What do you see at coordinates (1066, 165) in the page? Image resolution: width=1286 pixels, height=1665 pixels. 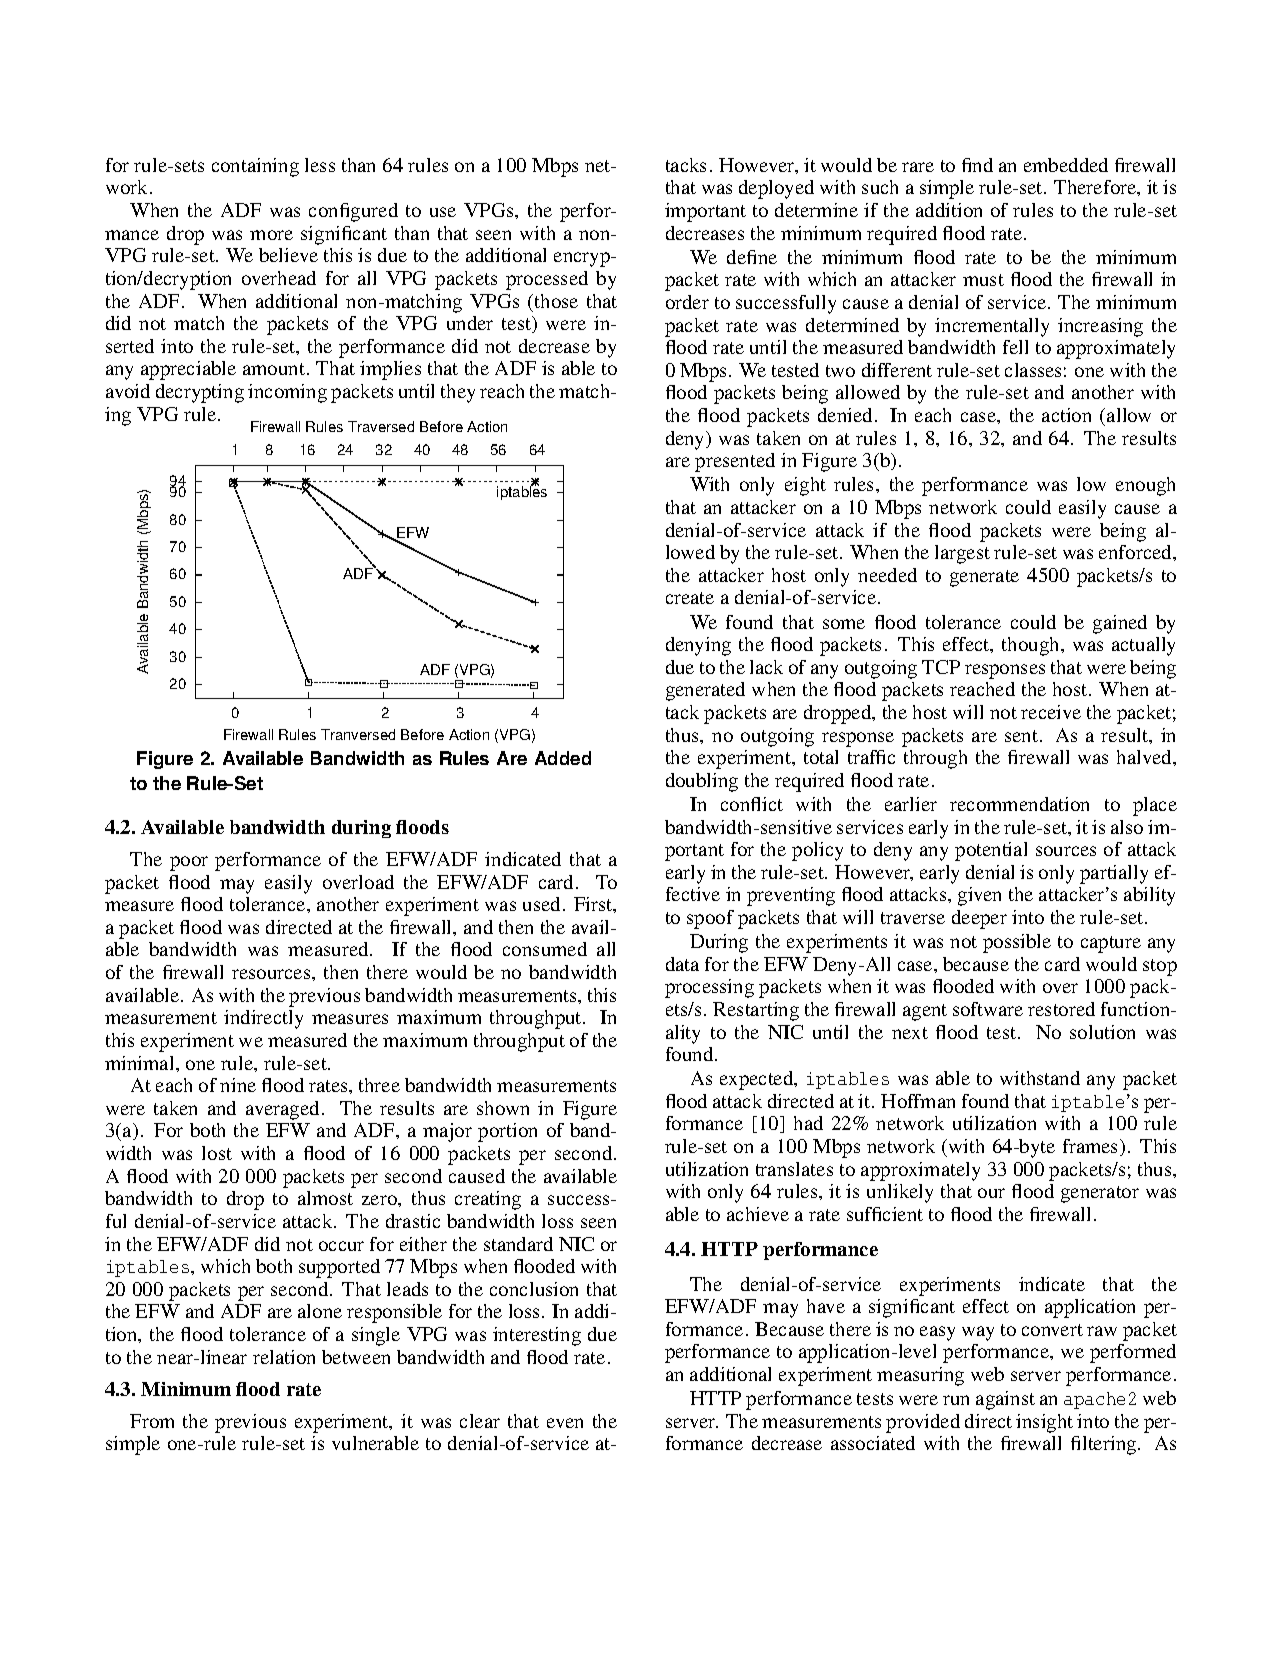 I see `embedded` at bounding box center [1066, 165].
